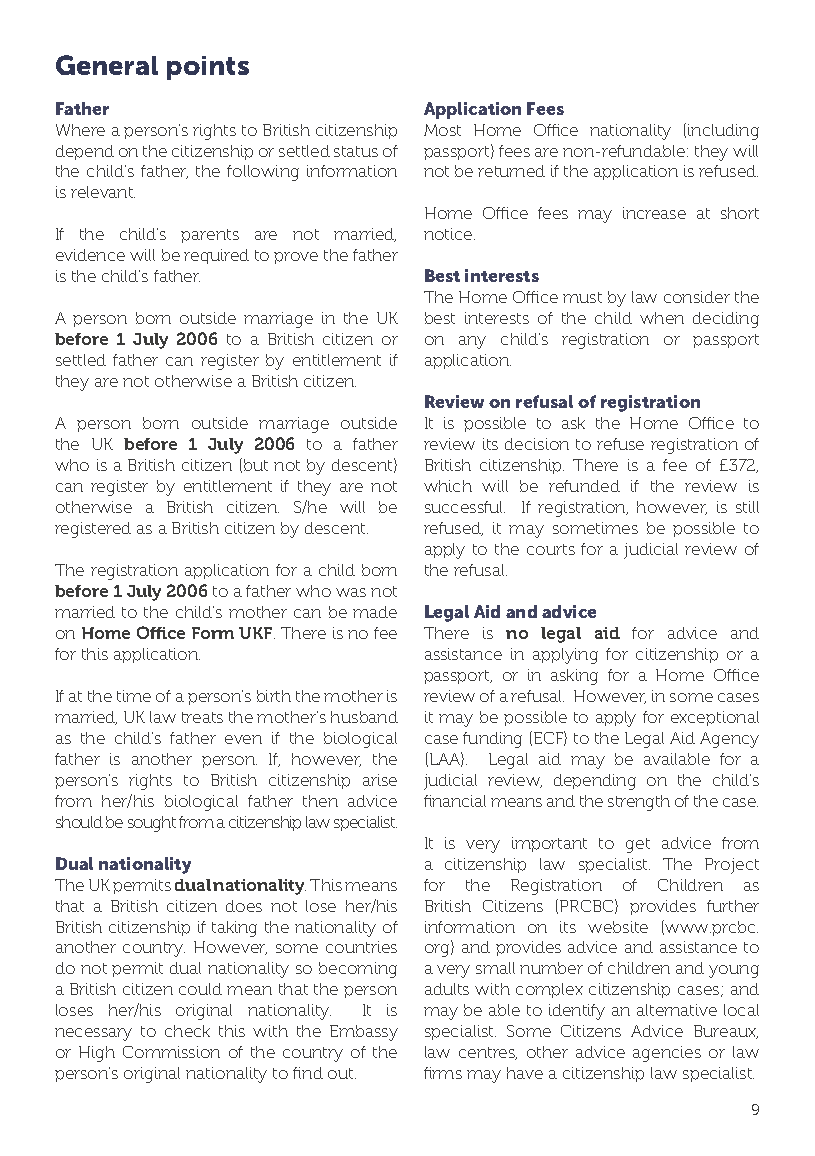 Image resolution: width=815 pixels, height=1156 pixels. I want to click on Commission, so click(171, 1052).
